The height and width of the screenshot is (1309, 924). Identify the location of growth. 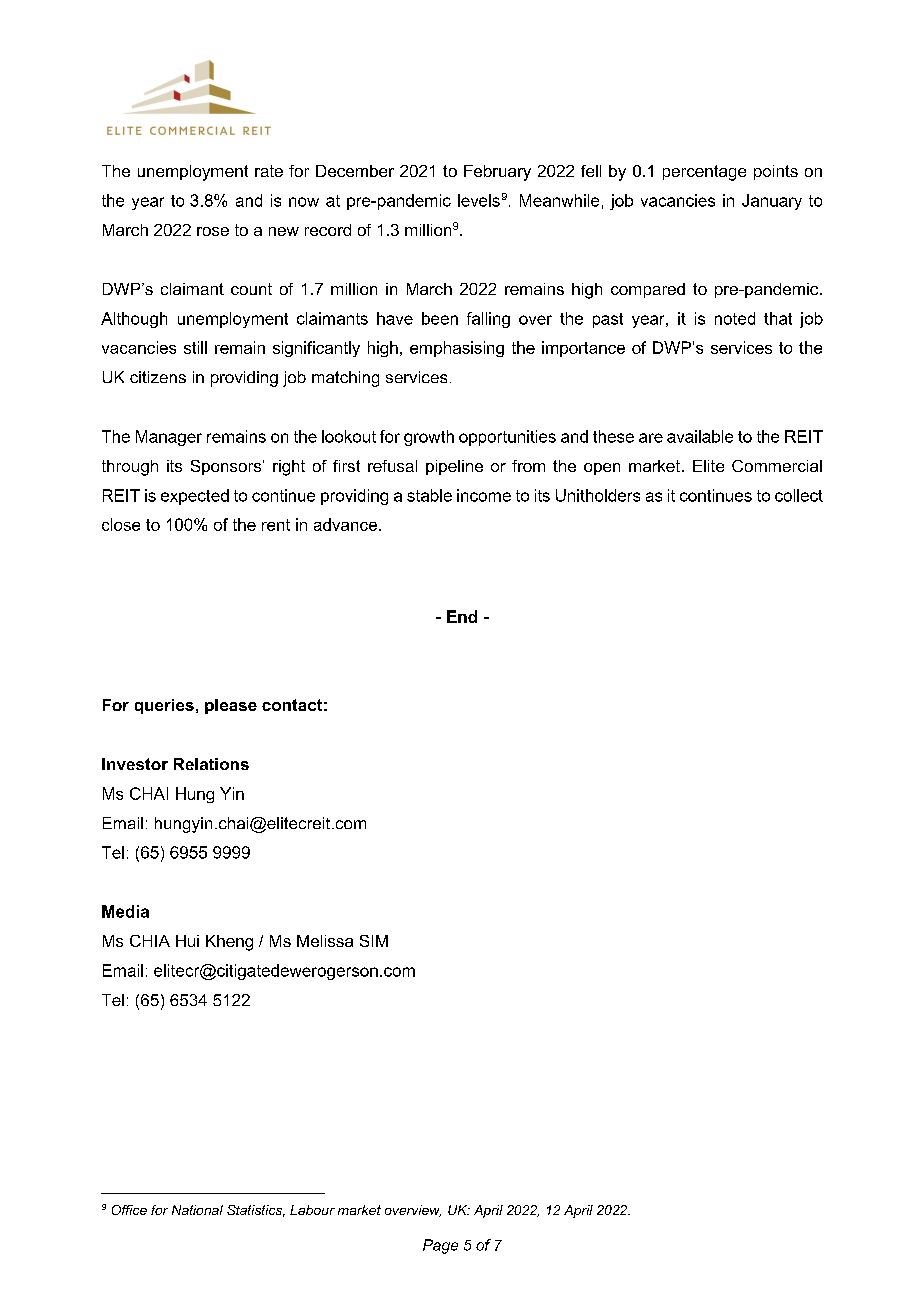
(429, 438).
